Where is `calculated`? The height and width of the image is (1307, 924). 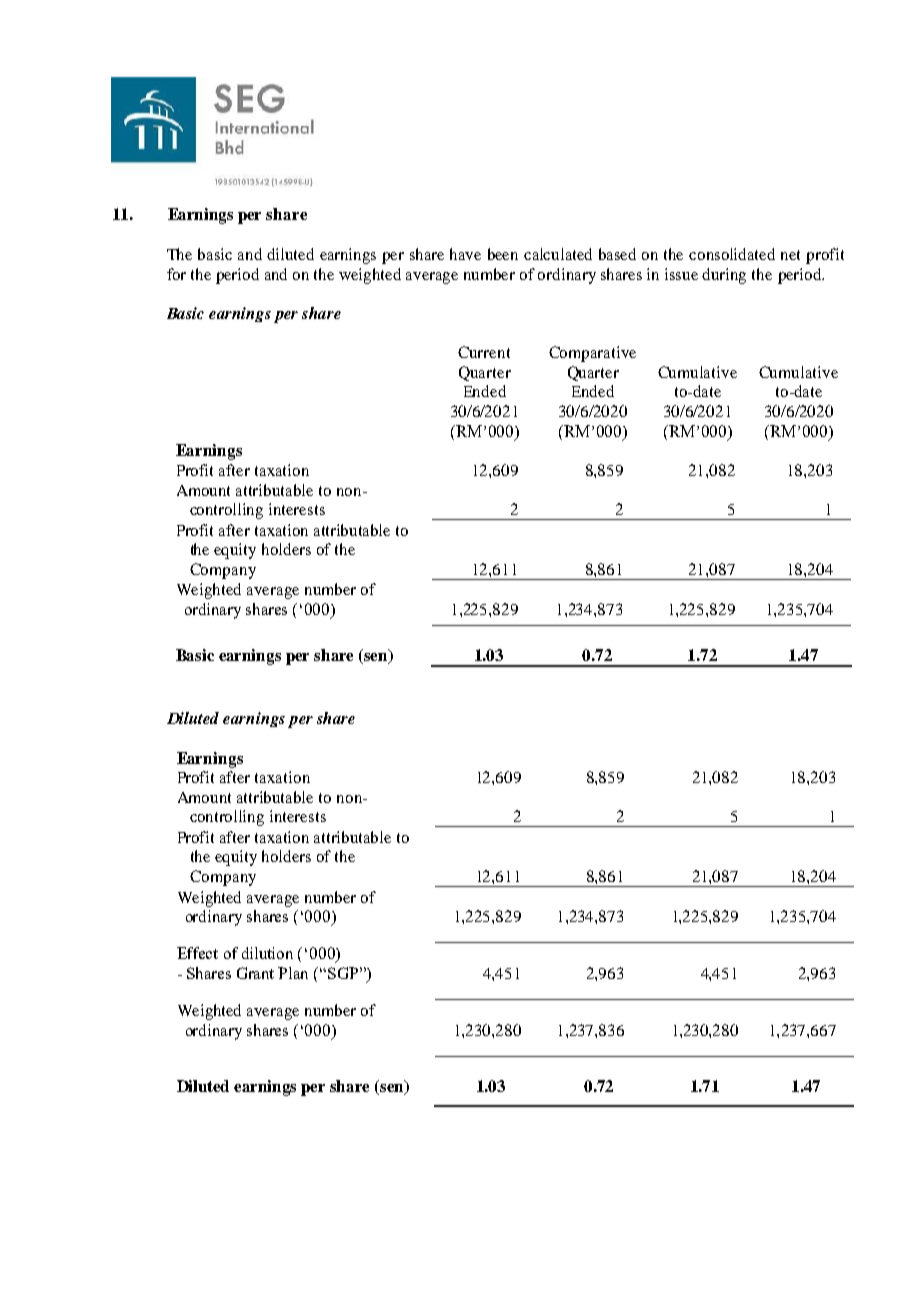 calculated is located at coordinates (558, 254).
